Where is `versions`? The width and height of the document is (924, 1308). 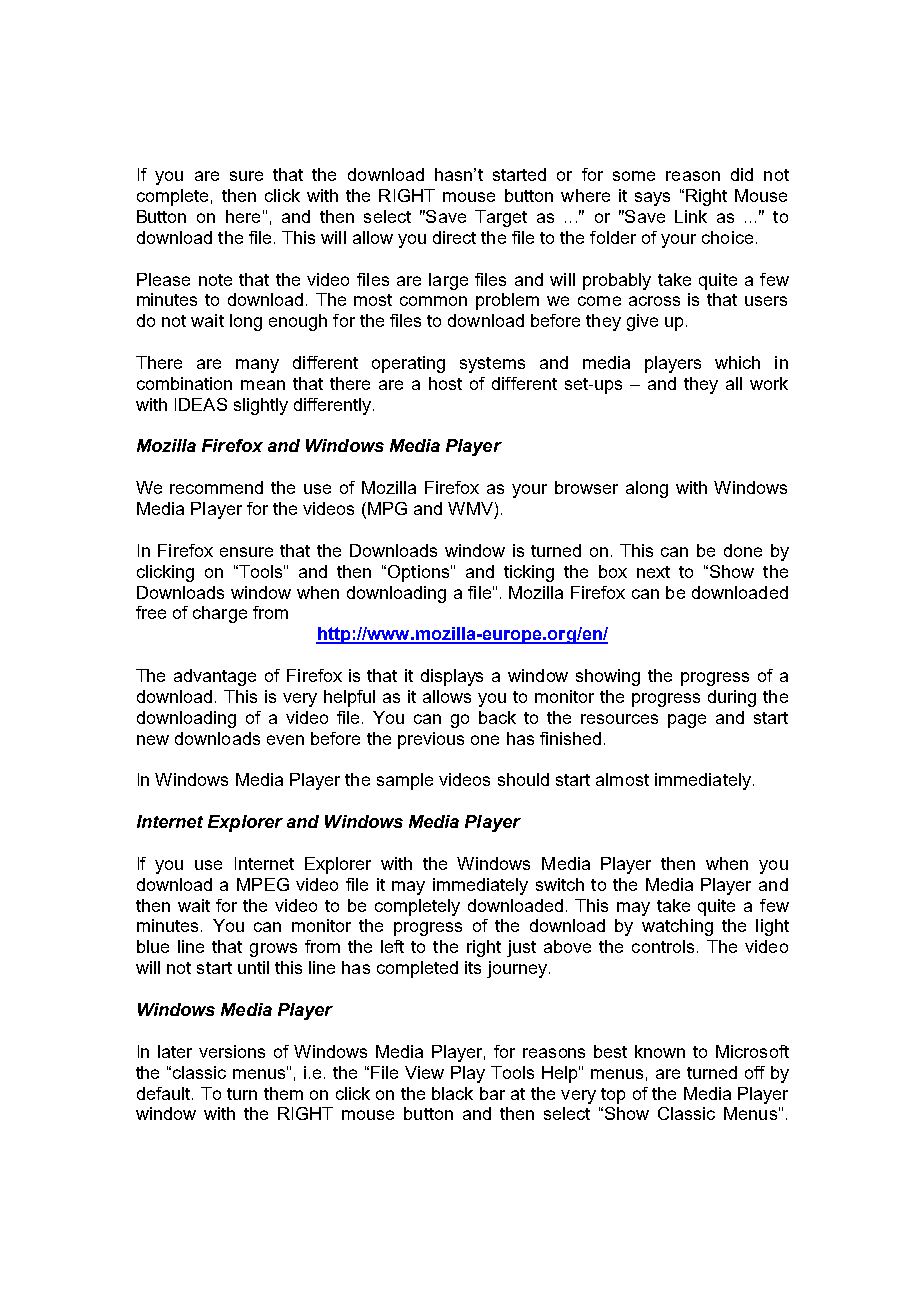 versions is located at coordinates (232, 1051).
